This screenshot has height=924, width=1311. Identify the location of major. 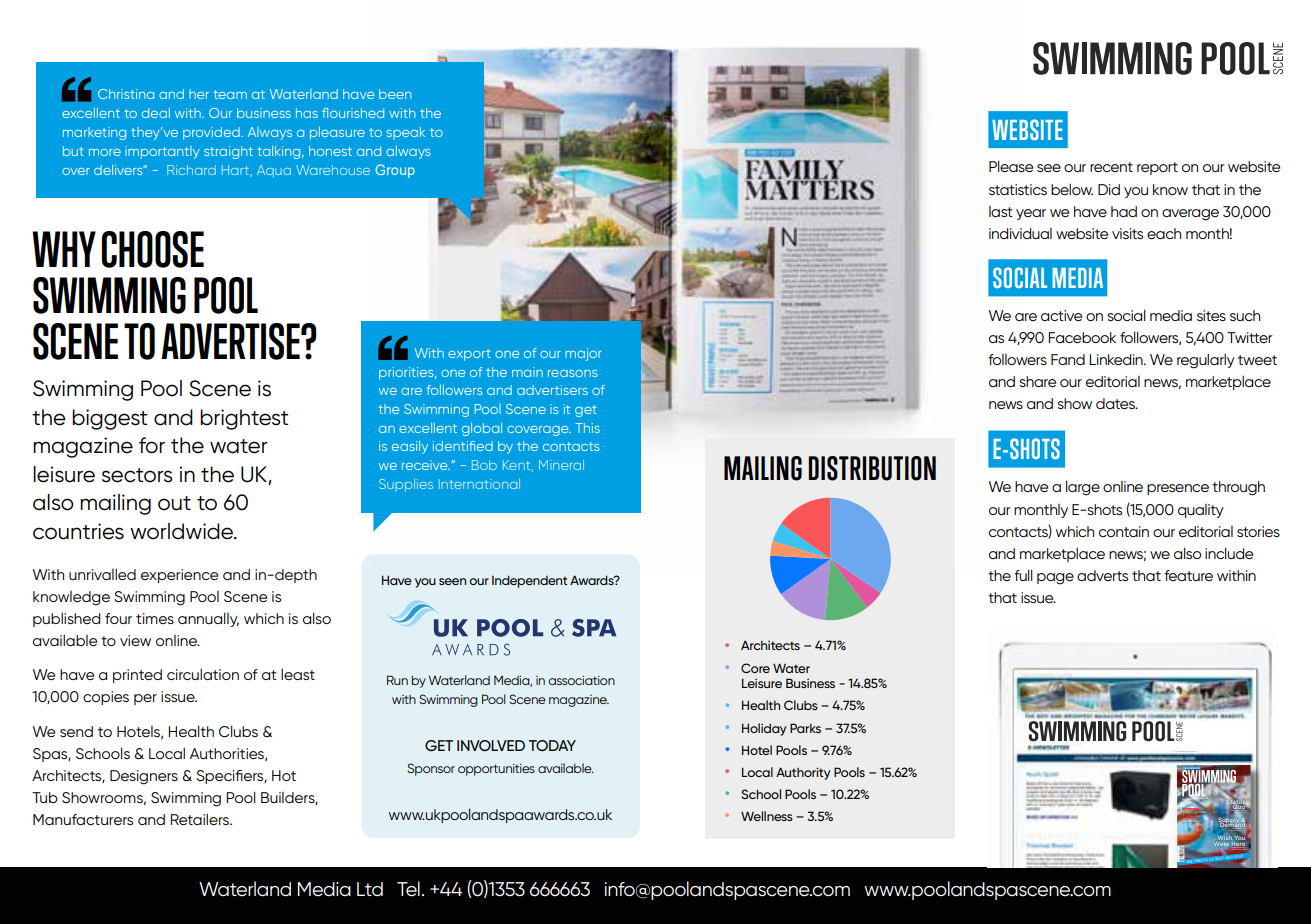
(583, 354).
